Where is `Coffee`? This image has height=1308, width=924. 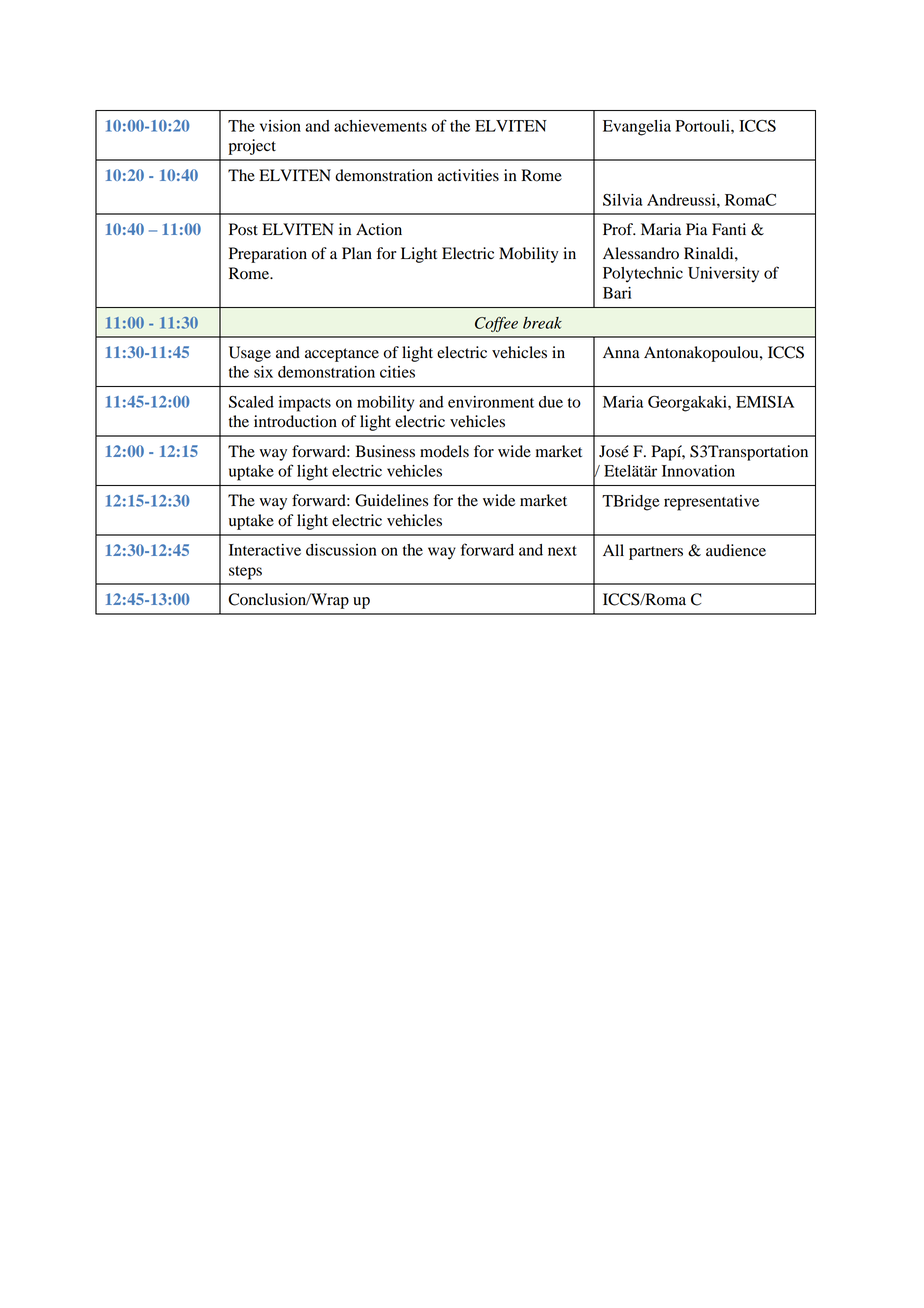
Coffee is located at coordinates (496, 324).
